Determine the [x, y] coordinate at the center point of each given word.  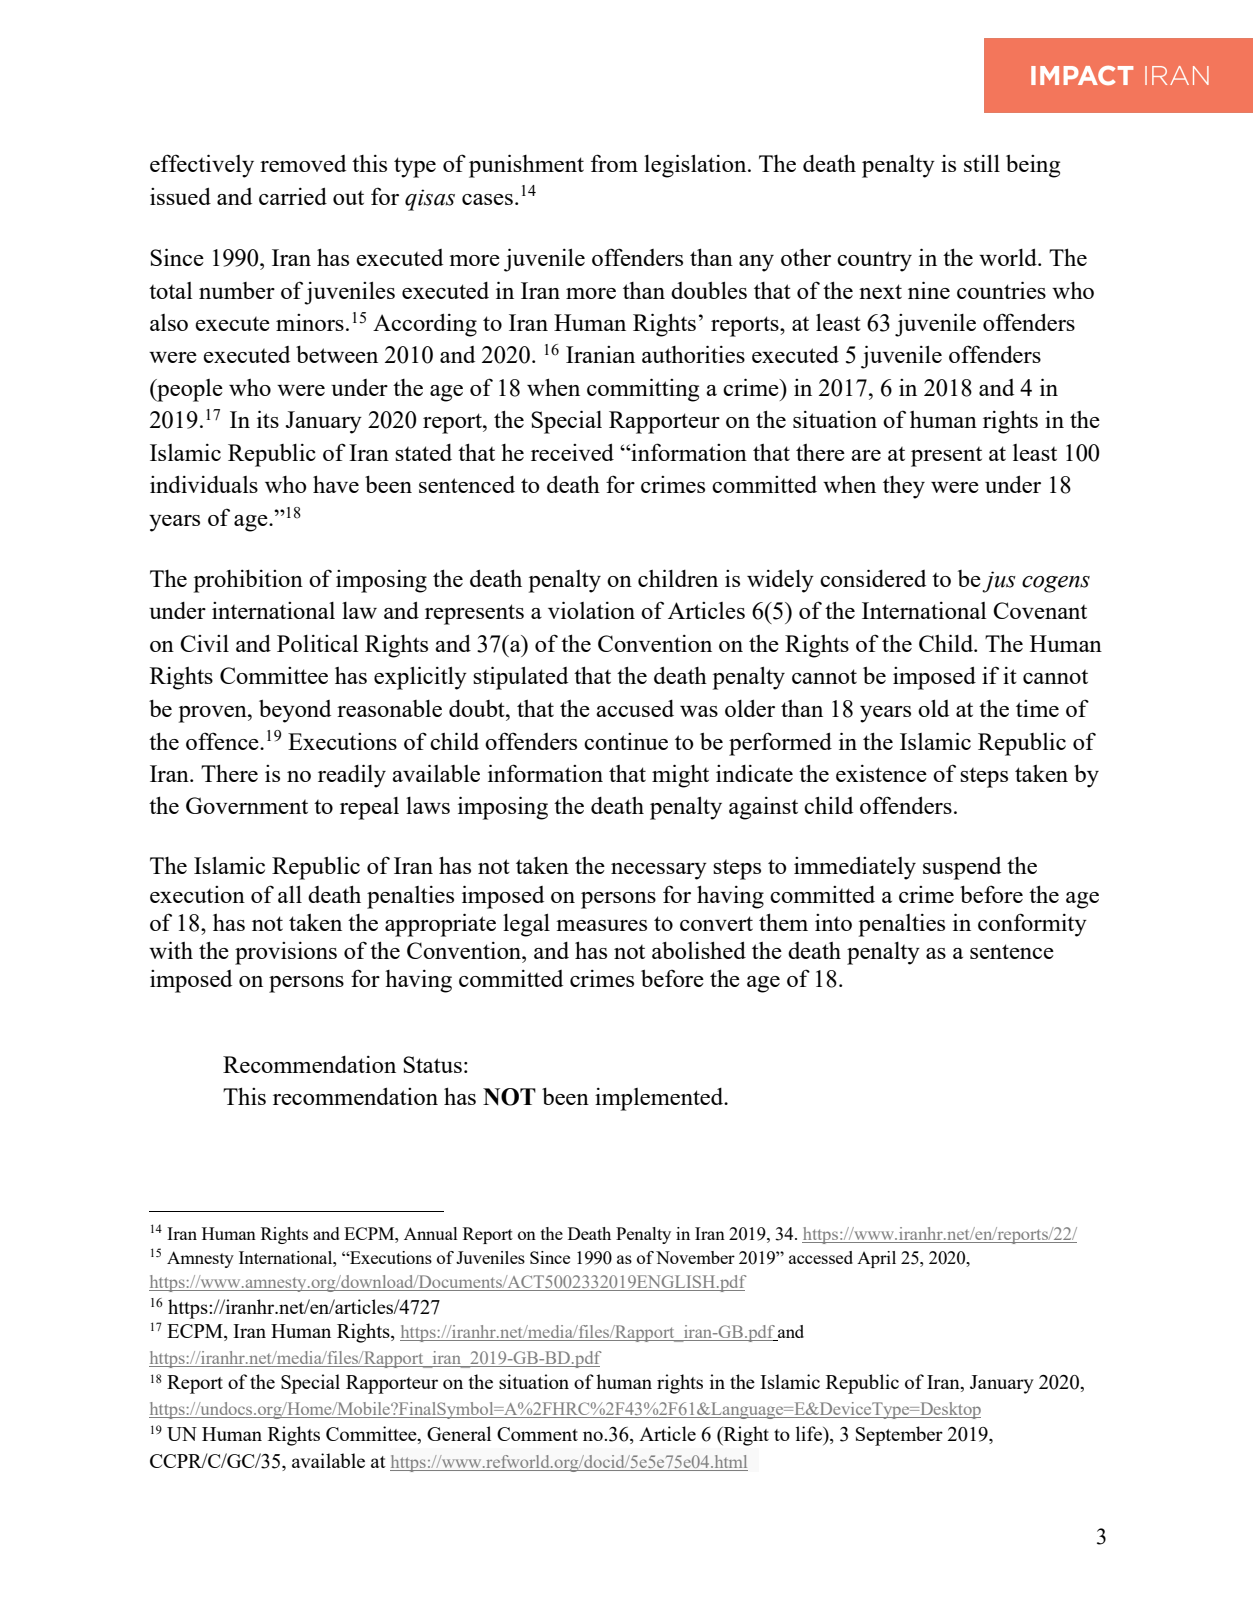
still [982, 163]
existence [881, 773]
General [459, 1433]
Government [247, 805]
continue [626, 741]
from [614, 163]
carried [293, 196]
